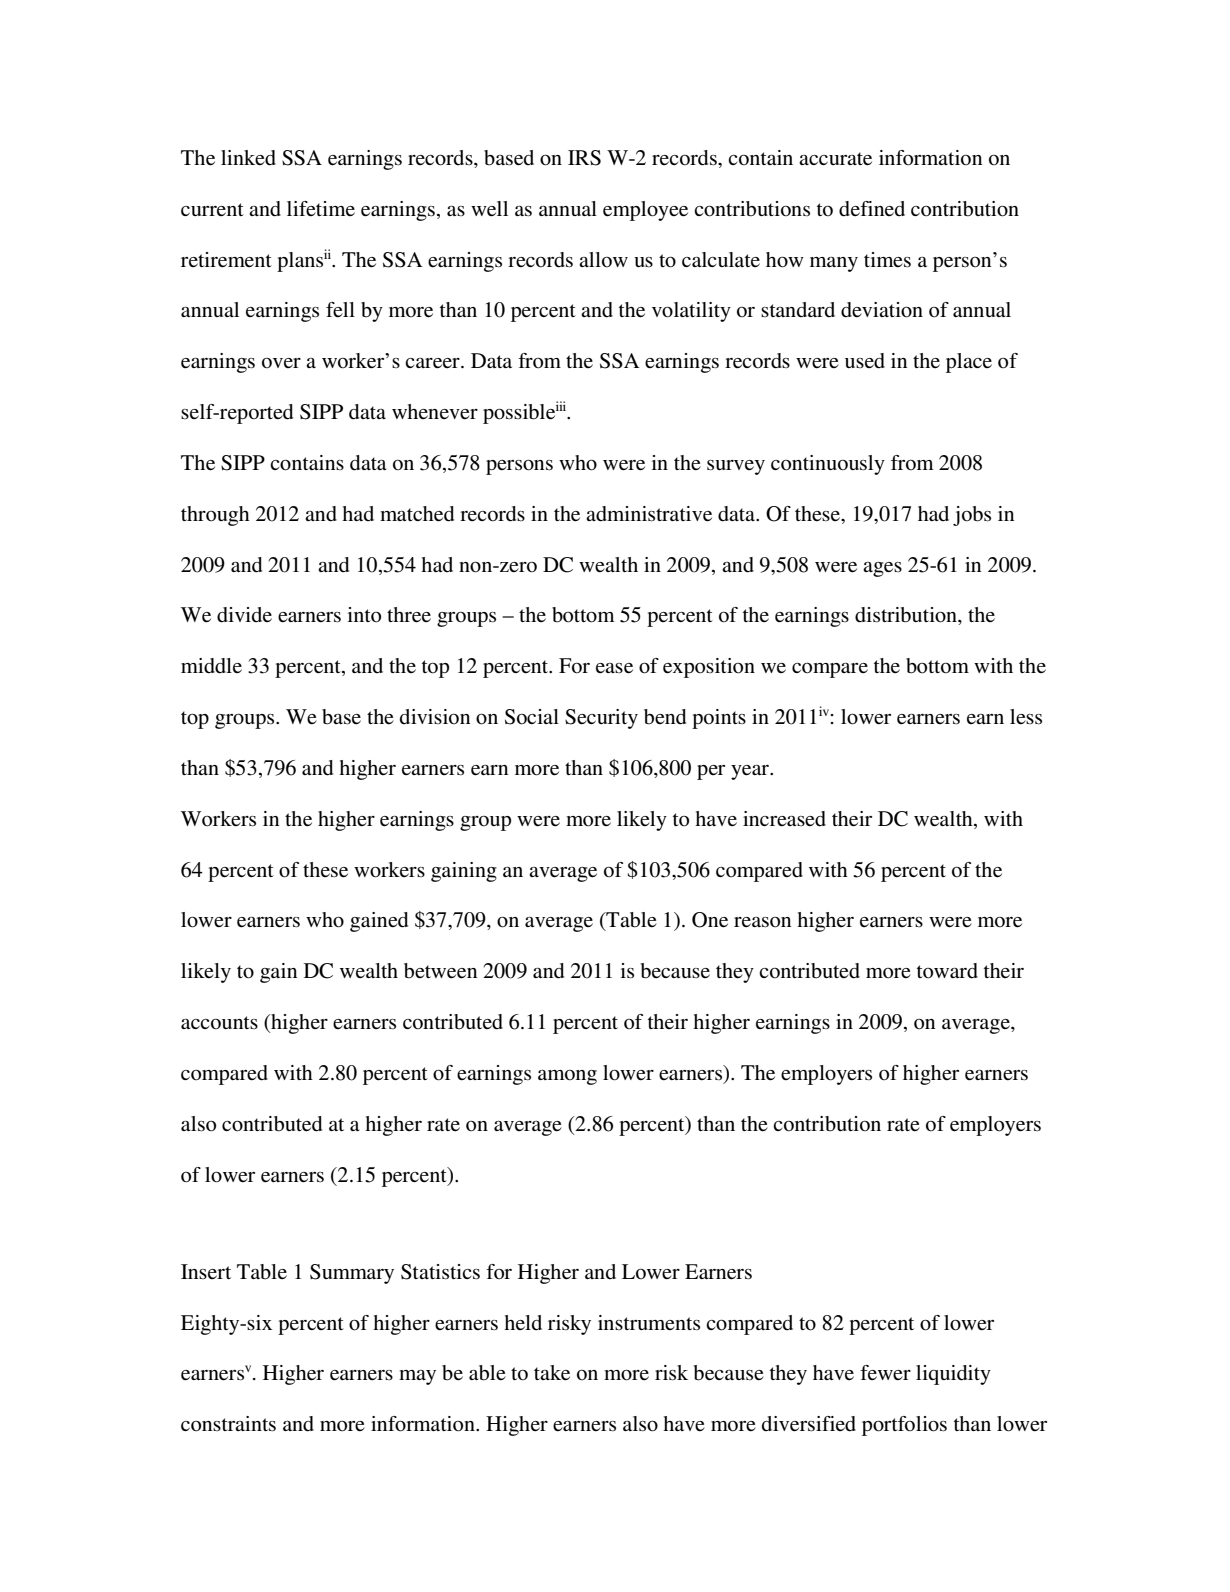  Describe the element at coordinates (601, 719) in the screenshot. I see `Security` at that location.
